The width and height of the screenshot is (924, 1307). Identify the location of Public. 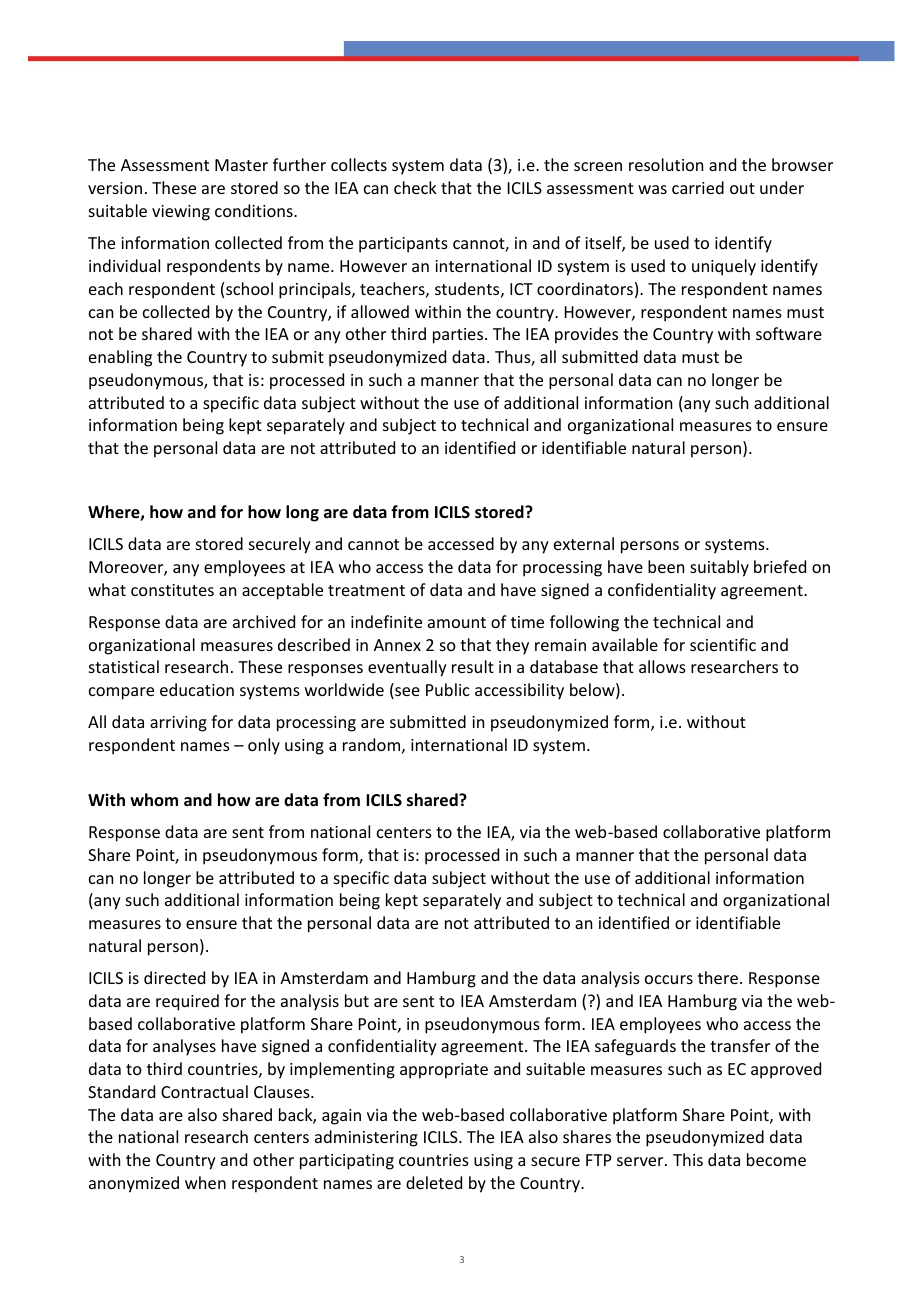
(448, 689).
